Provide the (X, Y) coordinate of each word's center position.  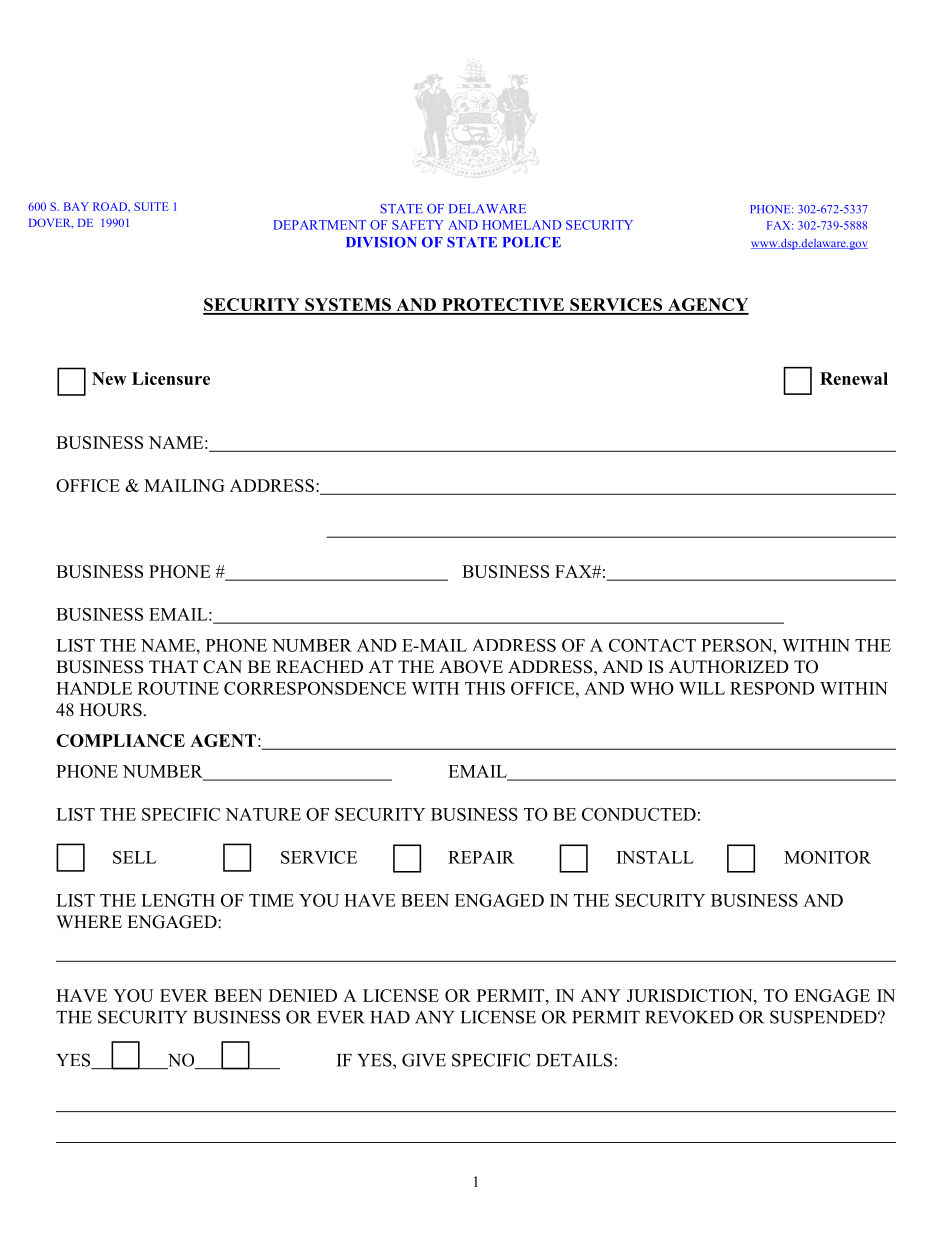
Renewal (854, 378)
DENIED (303, 995)
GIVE (424, 1060)
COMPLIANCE (120, 740)
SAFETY (418, 225)
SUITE (151, 206)
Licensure (171, 378)
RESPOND (772, 688)
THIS (485, 688)
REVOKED (689, 1017)
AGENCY (707, 306)
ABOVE (471, 667)
